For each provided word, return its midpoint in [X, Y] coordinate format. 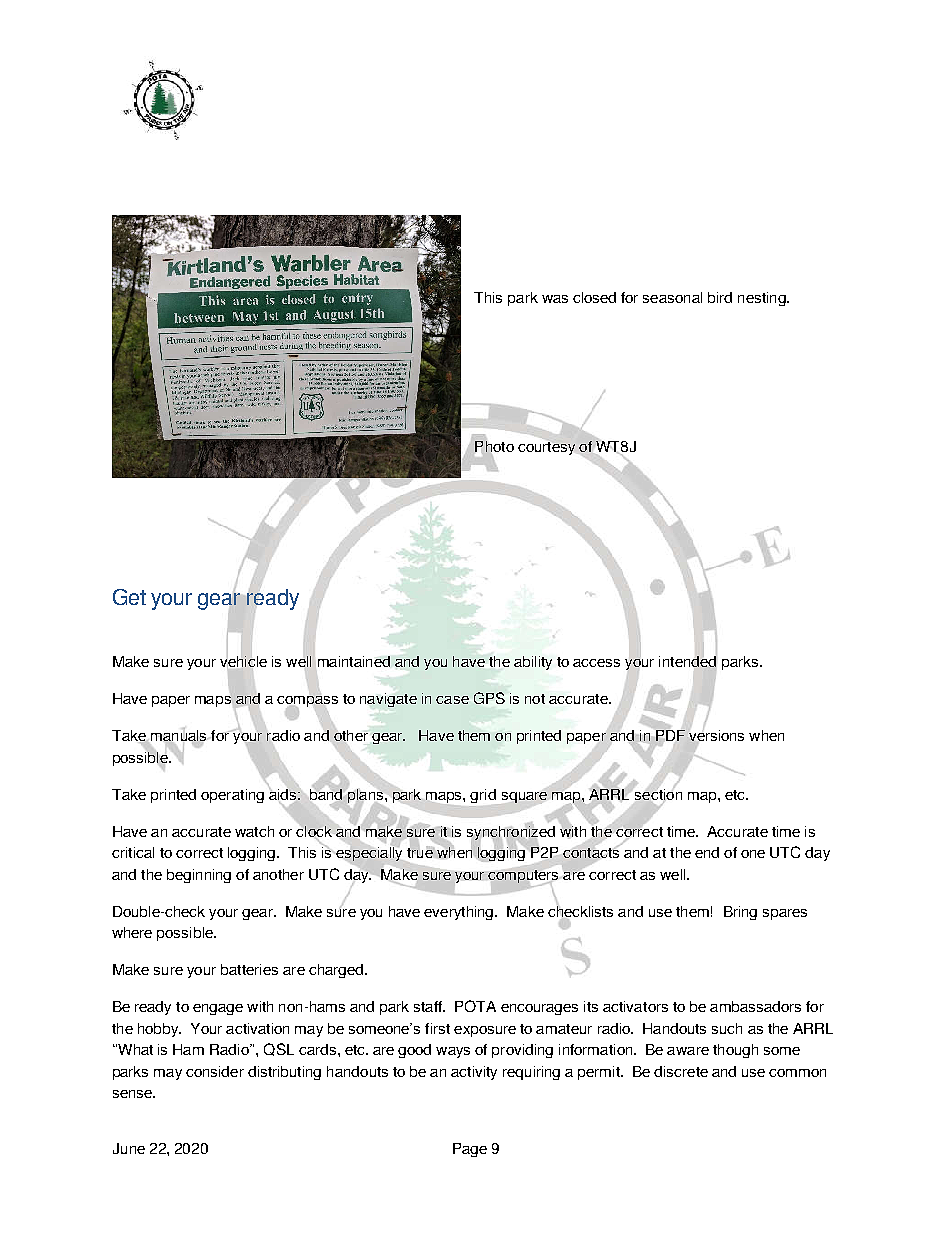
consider [215, 1071]
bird [720, 297]
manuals [180, 736]
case [452, 700]
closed [594, 297]
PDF [670, 735]
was [555, 299]
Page [470, 1150]
